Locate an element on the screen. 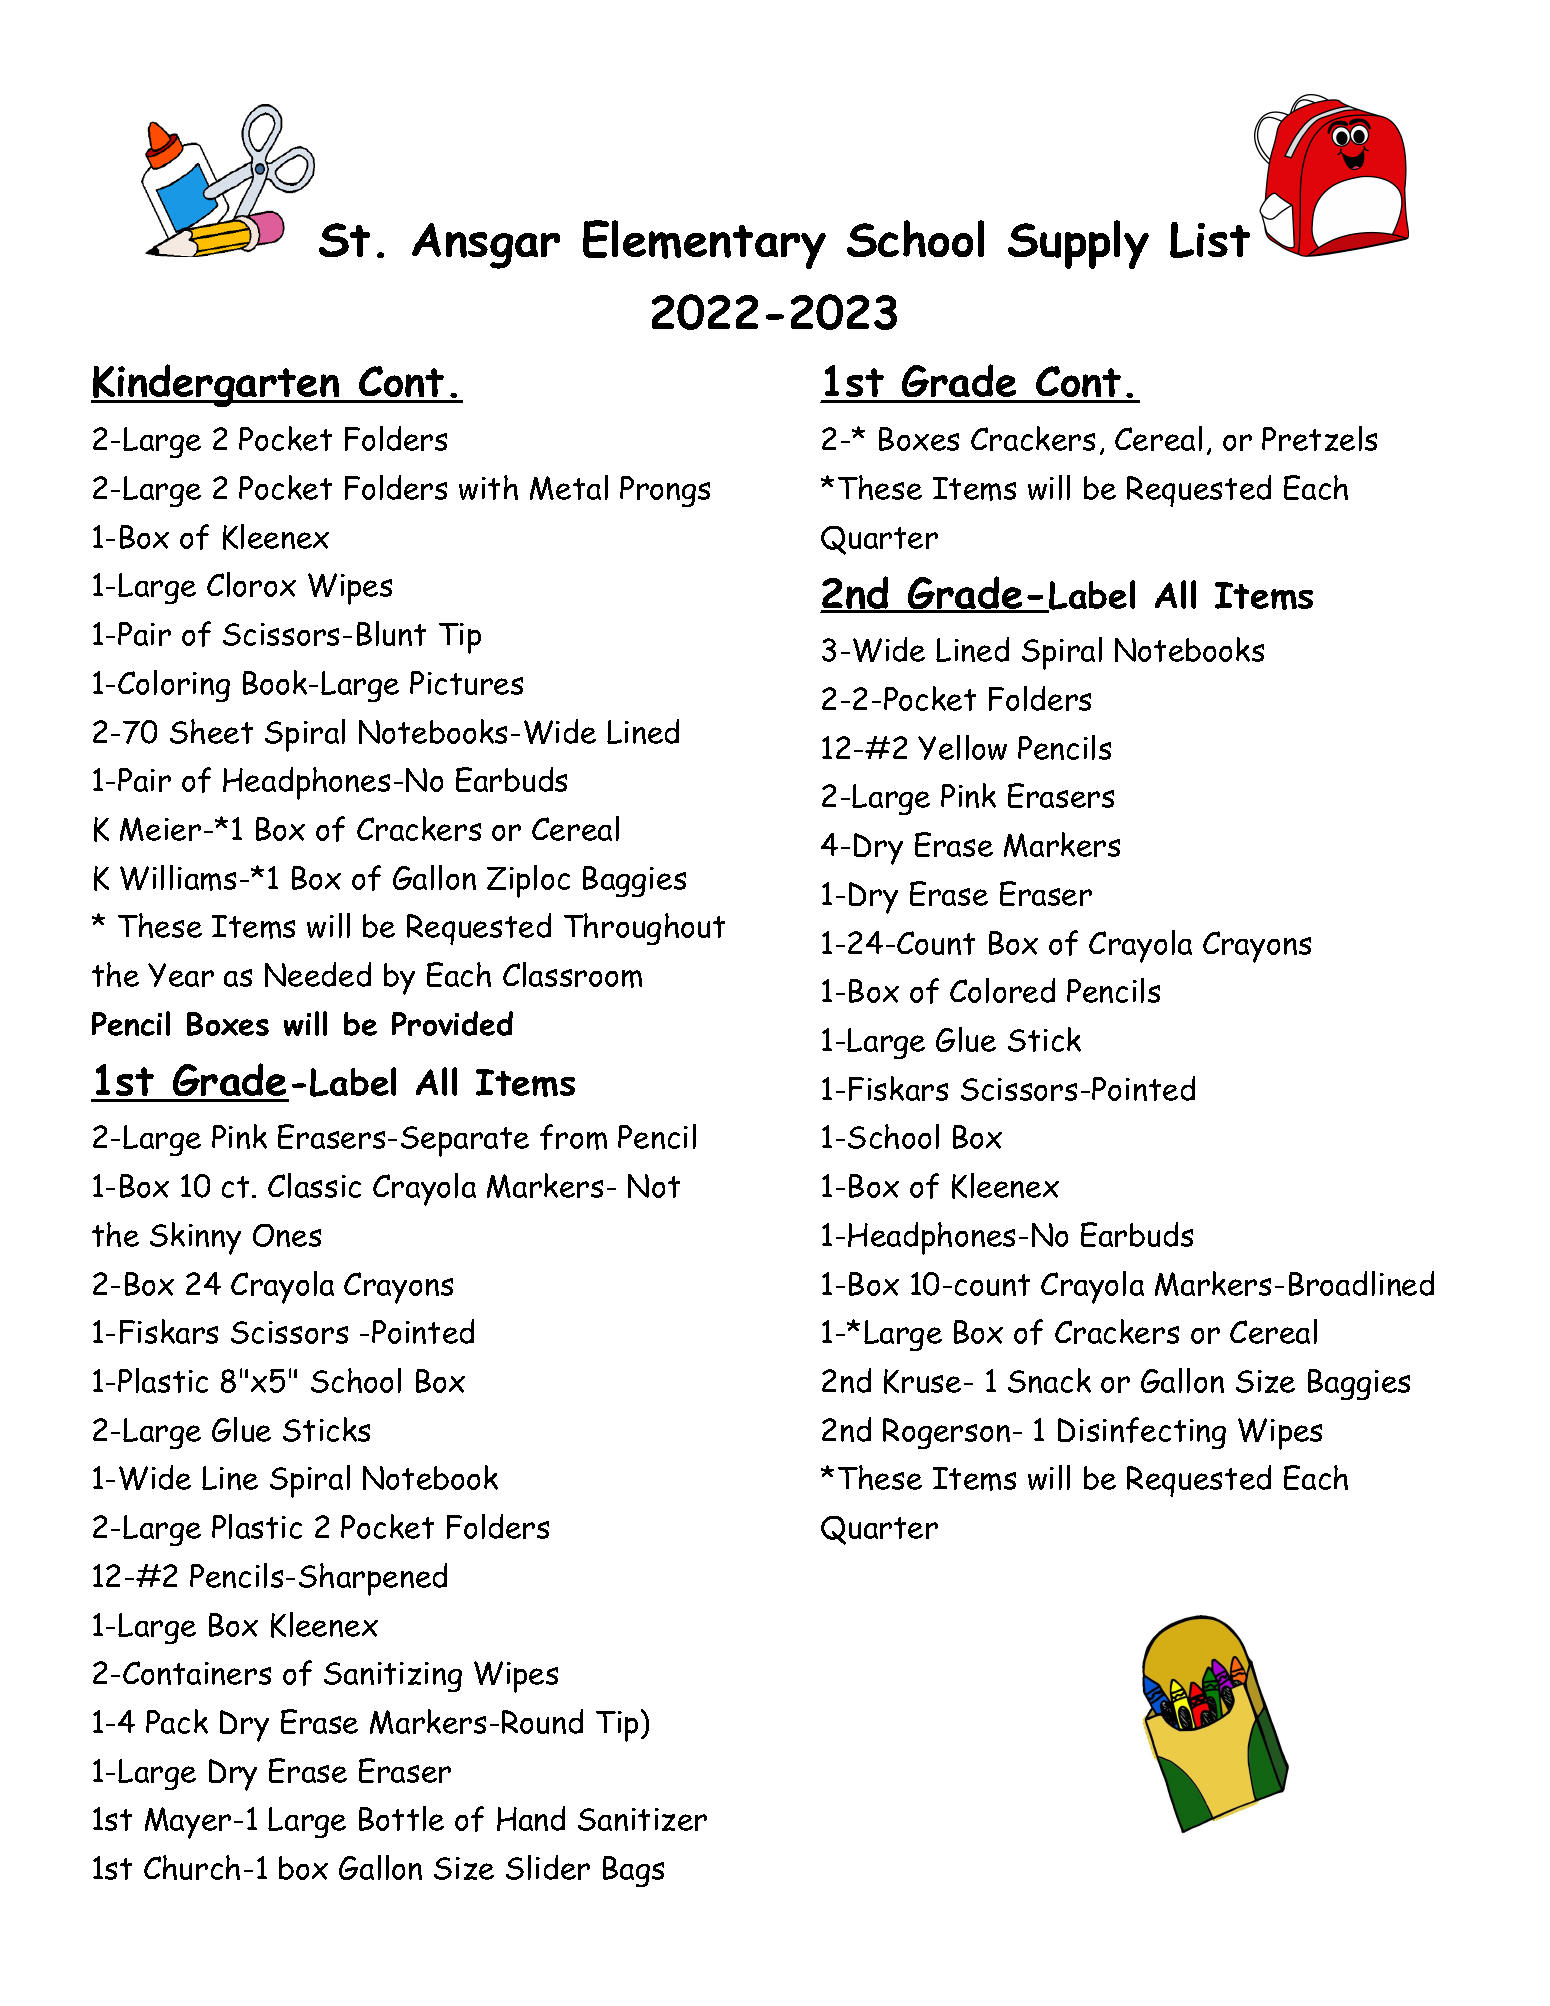  Kindergarten is located at coordinates (216, 385).
